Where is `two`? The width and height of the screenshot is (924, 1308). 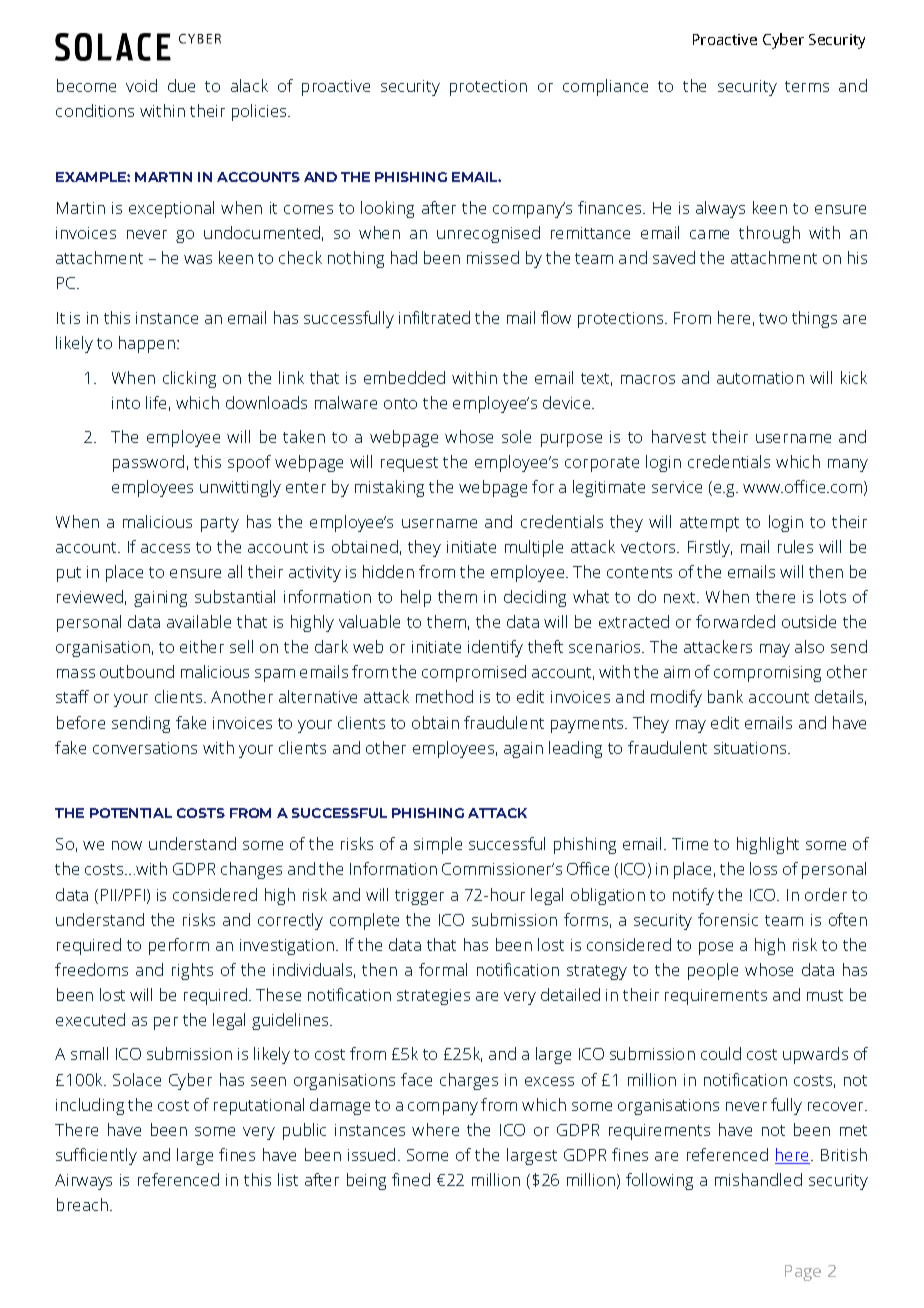
two is located at coordinates (773, 318).
